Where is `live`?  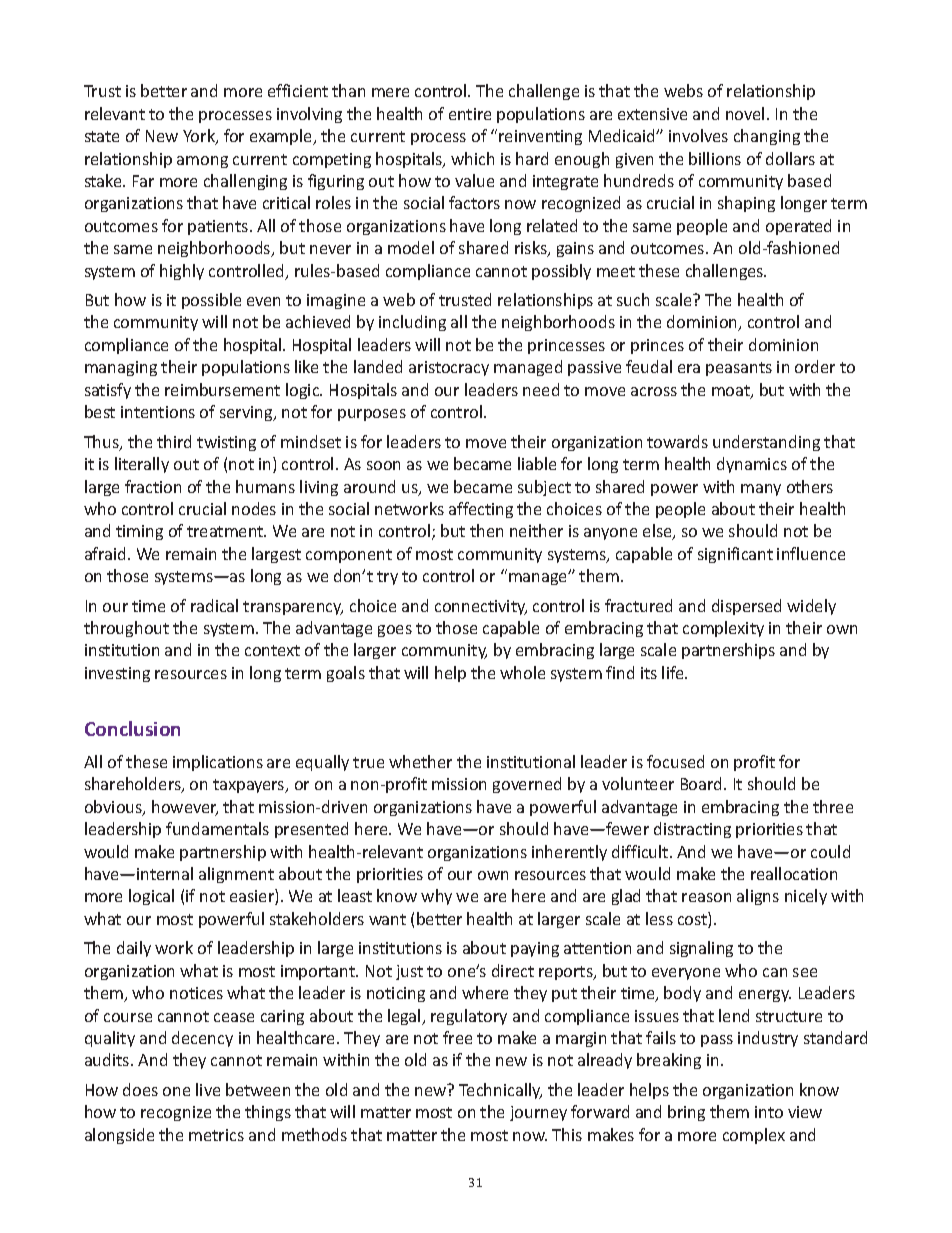
live is located at coordinates (208, 1089).
